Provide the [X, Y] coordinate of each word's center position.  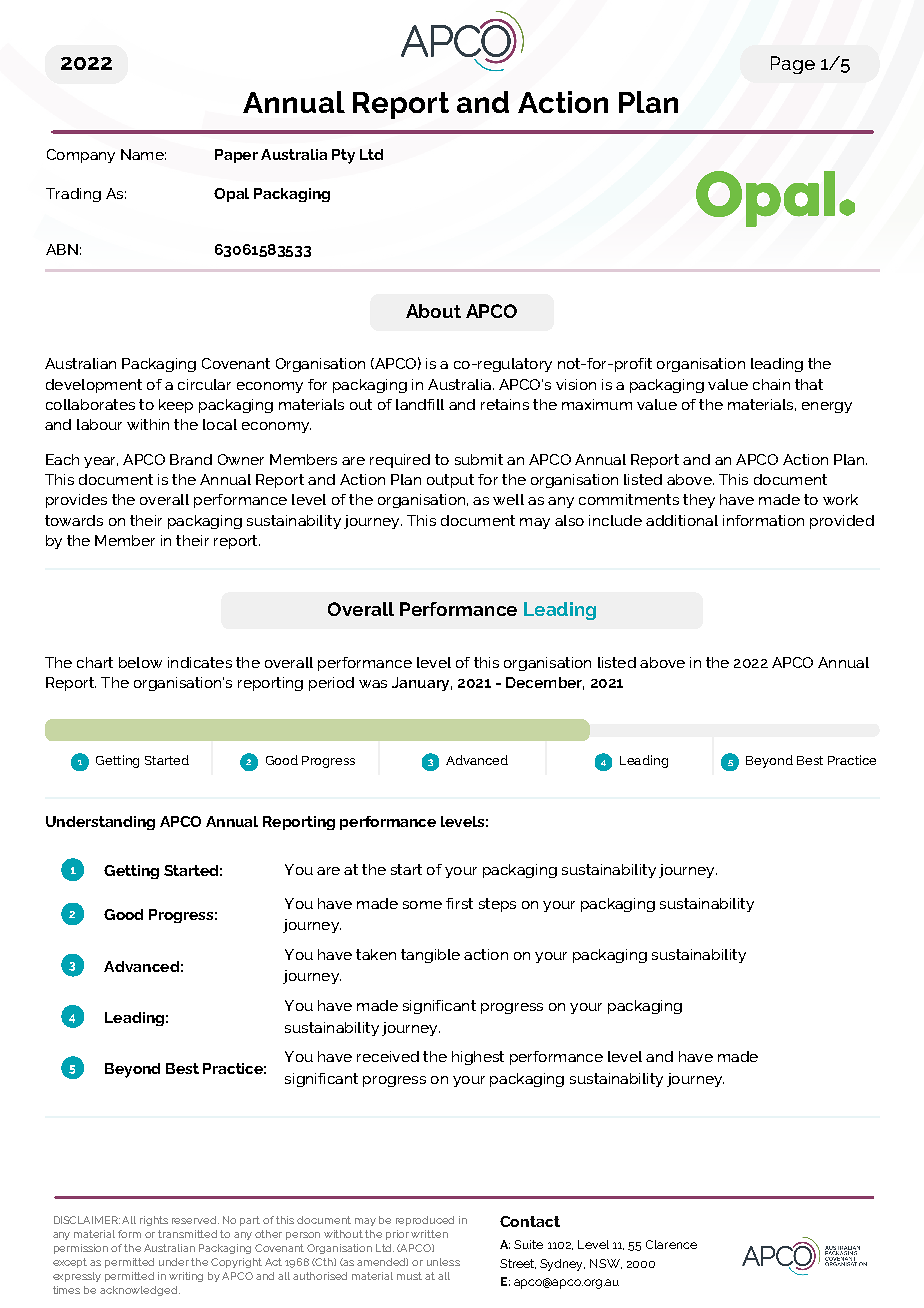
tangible [430, 956]
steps [497, 905]
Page [793, 65]
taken [376, 954]
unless [443, 1262]
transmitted [187, 1234]
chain [771, 384]
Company [81, 156]
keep [176, 406]
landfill [420, 404]
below [140, 662]
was [373, 684]
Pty [343, 156]
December [545, 683]
